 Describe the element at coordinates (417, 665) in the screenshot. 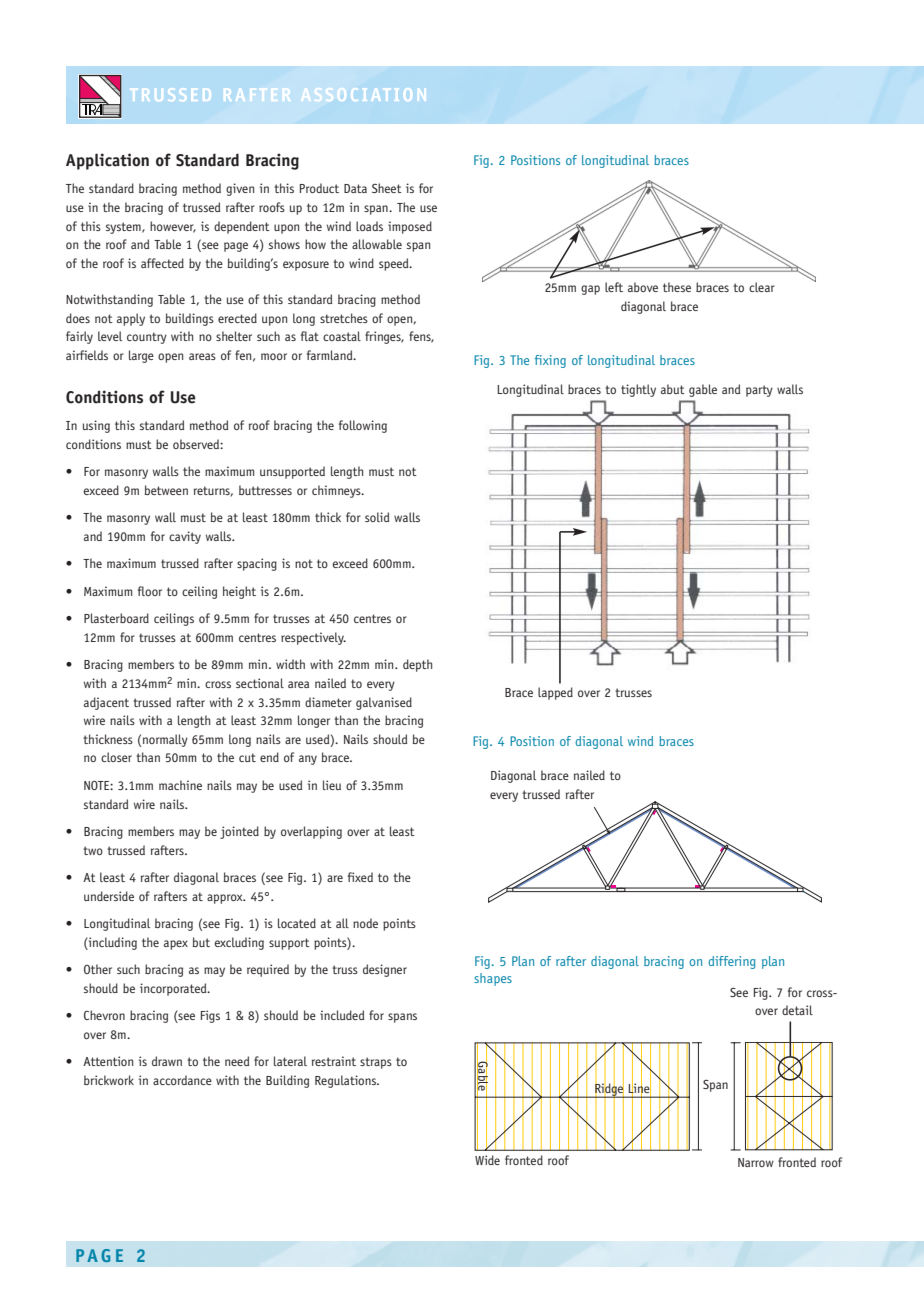

I see `depth` at that location.
